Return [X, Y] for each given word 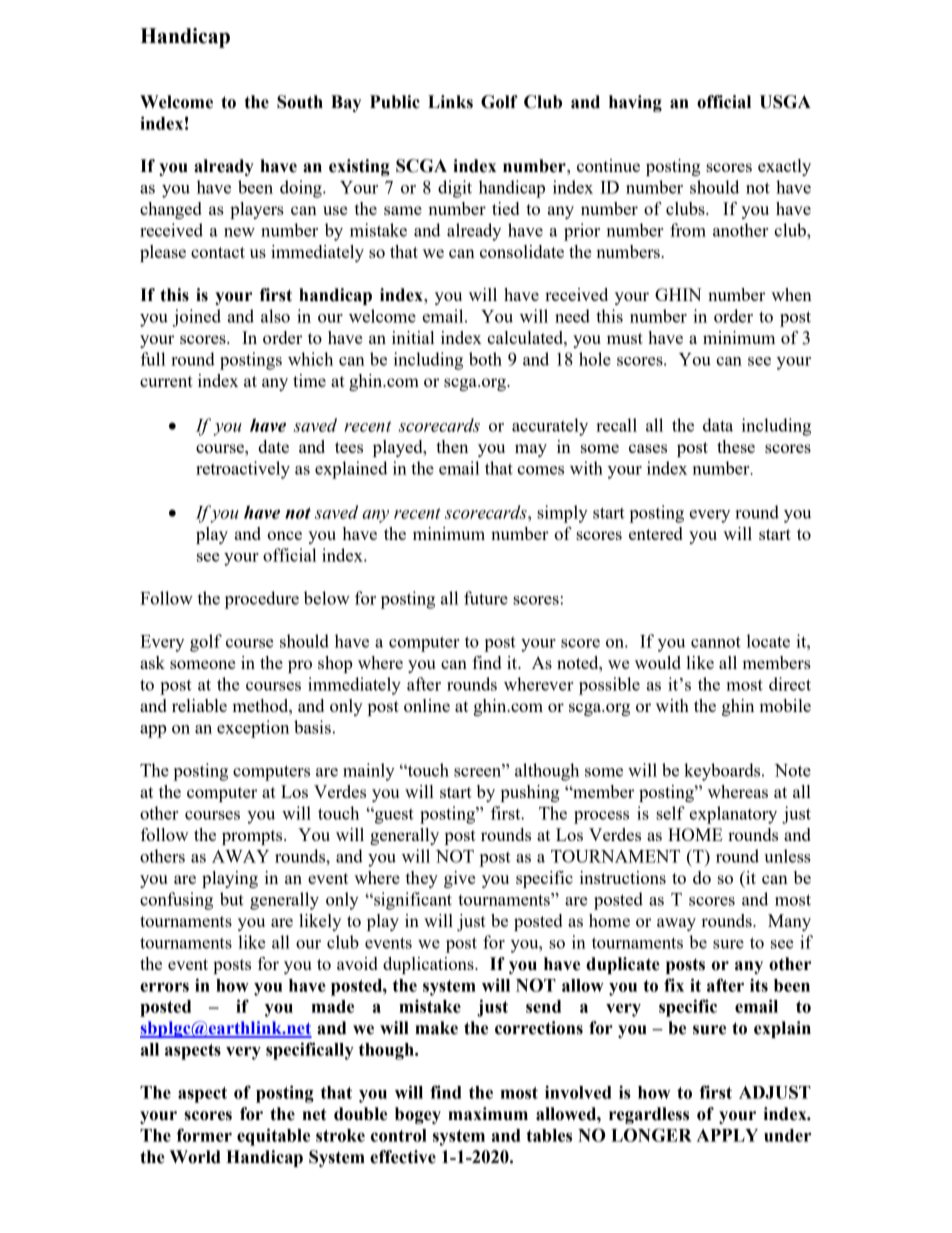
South [300, 102]
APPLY [727, 1135]
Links [450, 102]
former [204, 1135]
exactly [784, 167]
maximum [488, 1114]
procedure [262, 600]
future [486, 598]
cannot [716, 642]
